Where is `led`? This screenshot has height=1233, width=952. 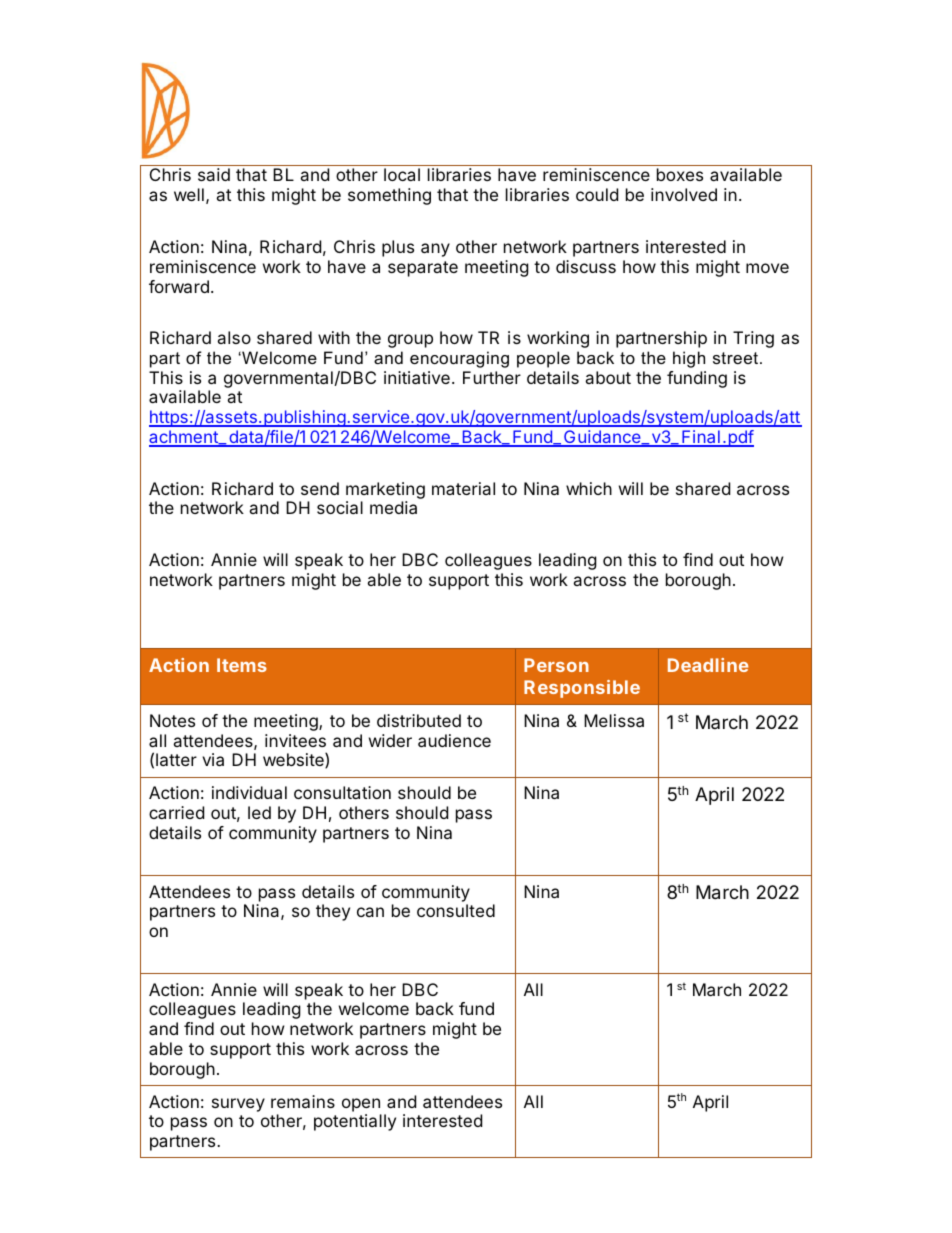
led is located at coordinates (259, 812).
